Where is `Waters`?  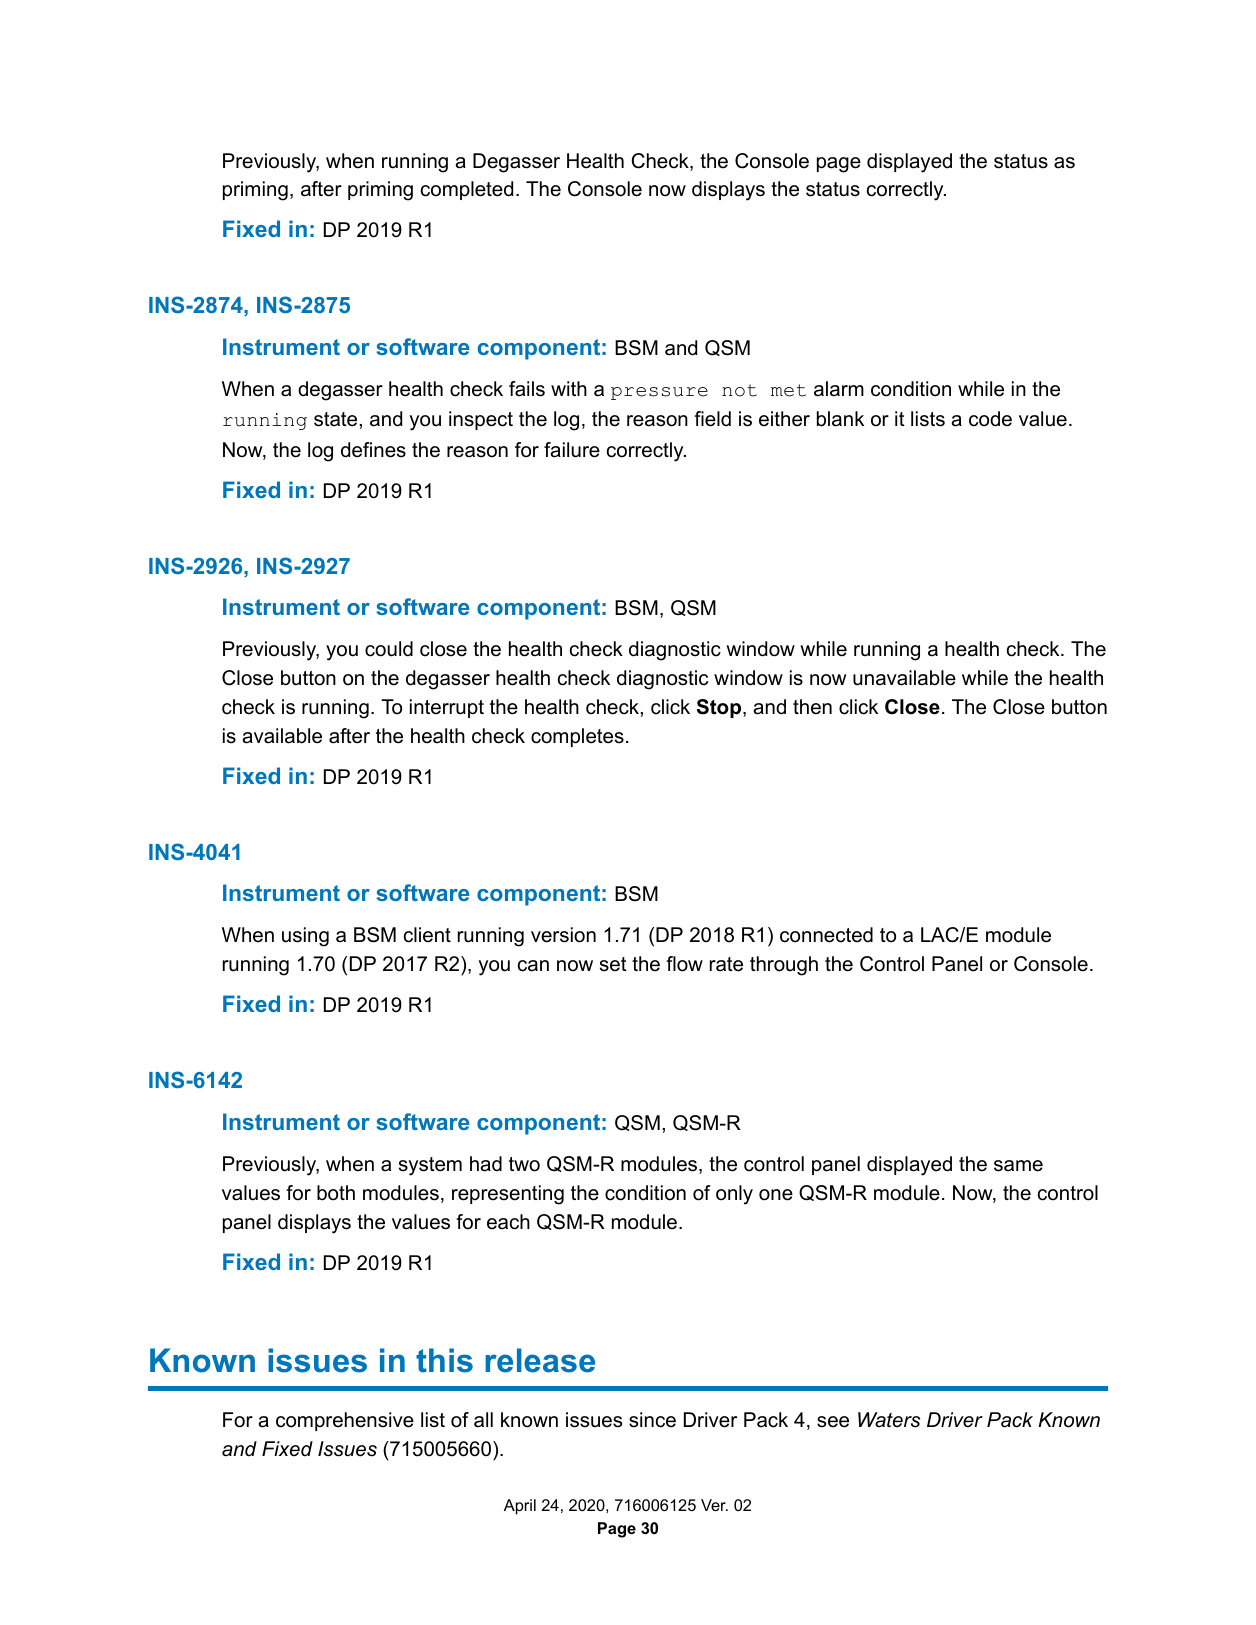
Waters is located at coordinates (889, 1420).
